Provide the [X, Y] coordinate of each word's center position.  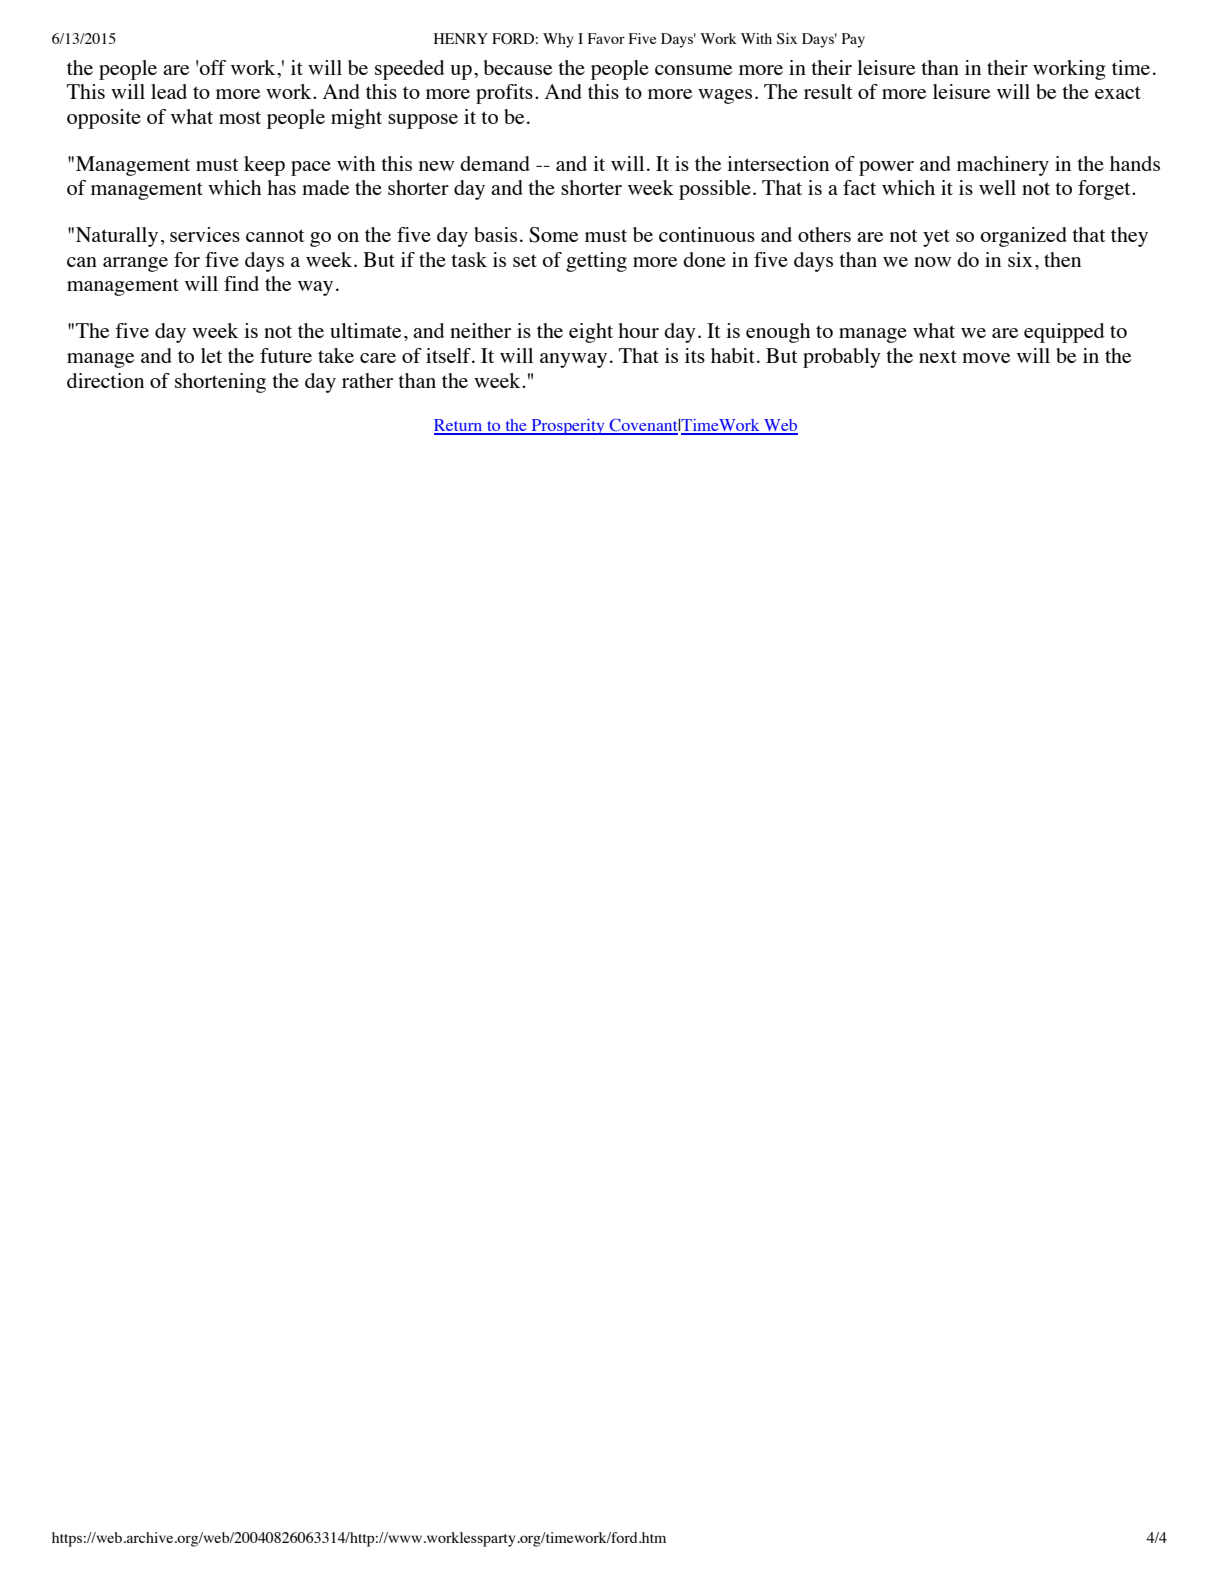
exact [1118, 92]
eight [591, 333]
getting [596, 262]
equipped [1064, 333]
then [1062, 259]
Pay [853, 40]
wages [725, 96]
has [281, 187]
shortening [220, 383]
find [241, 283]
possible [715, 190]
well [997, 187]
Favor [606, 38]
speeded [409, 70]
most [240, 117]
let [211, 355]
